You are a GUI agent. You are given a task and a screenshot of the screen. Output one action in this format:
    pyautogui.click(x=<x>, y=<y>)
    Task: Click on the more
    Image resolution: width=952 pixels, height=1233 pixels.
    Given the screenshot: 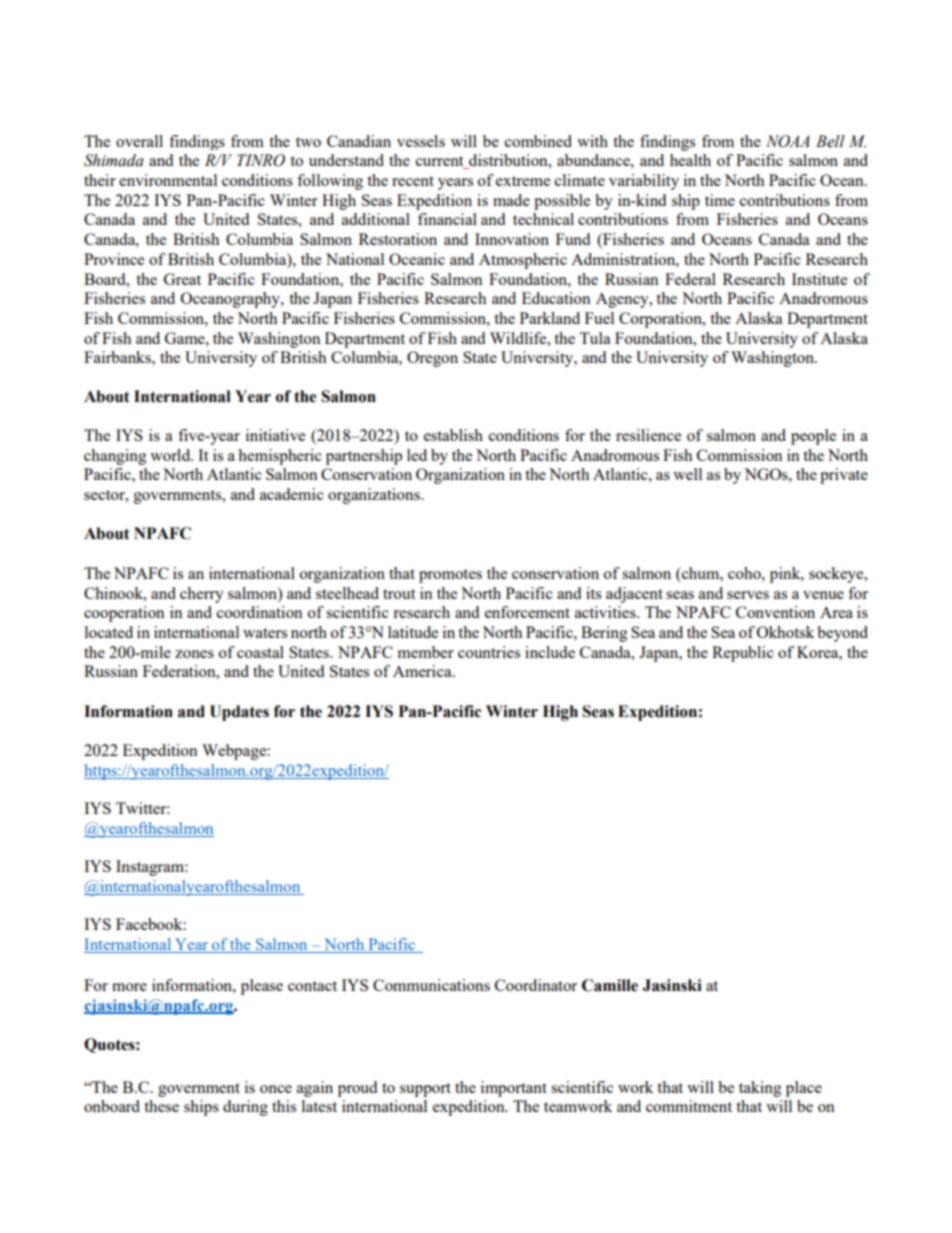 What is the action you would take?
    pyautogui.click(x=129, y=987)
